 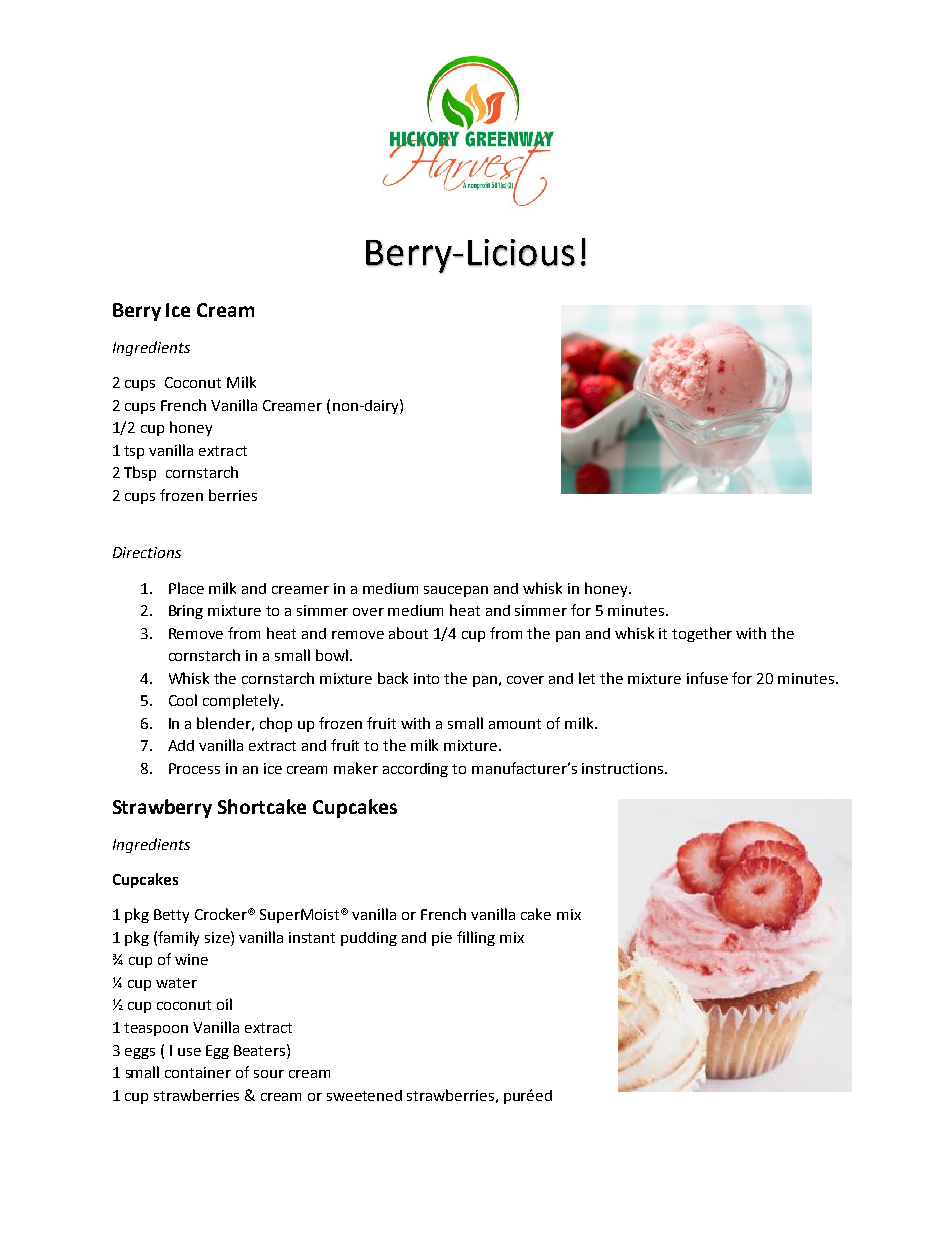 What do you see at coordinates (194, 768) in the page?
I see `Process` at bounding box center [194, 768].
